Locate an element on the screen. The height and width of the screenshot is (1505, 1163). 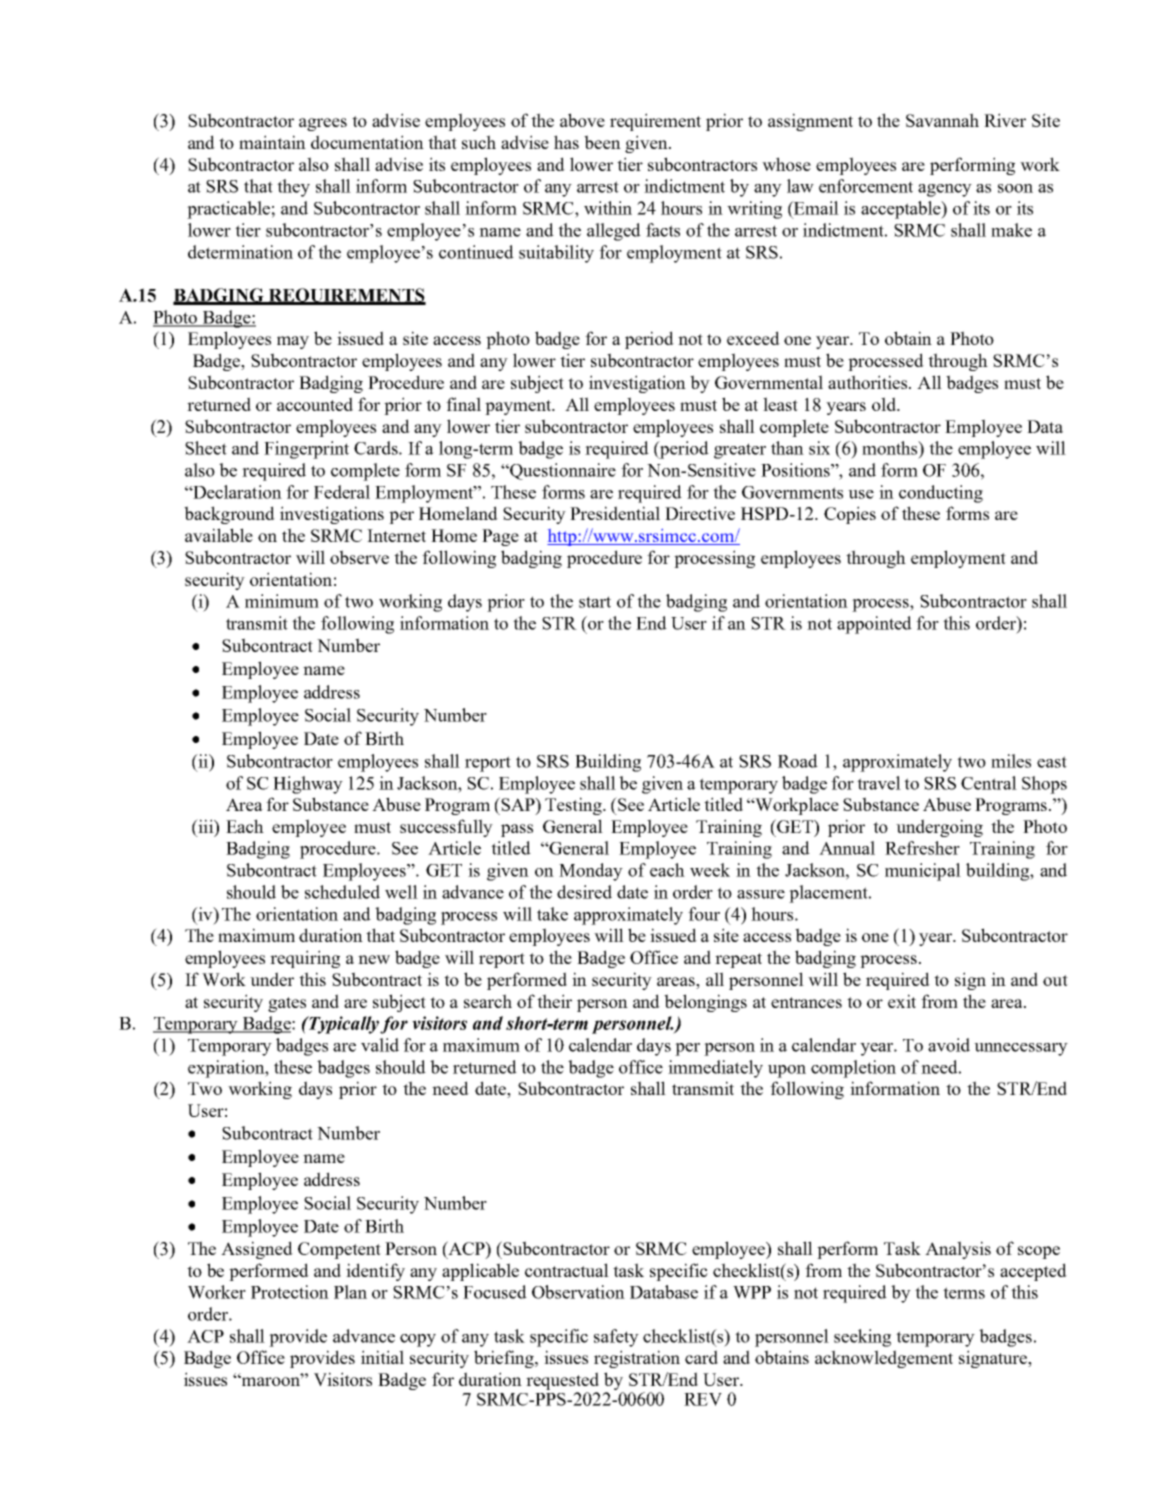
avoid is located at coordinates (949, 1045).
